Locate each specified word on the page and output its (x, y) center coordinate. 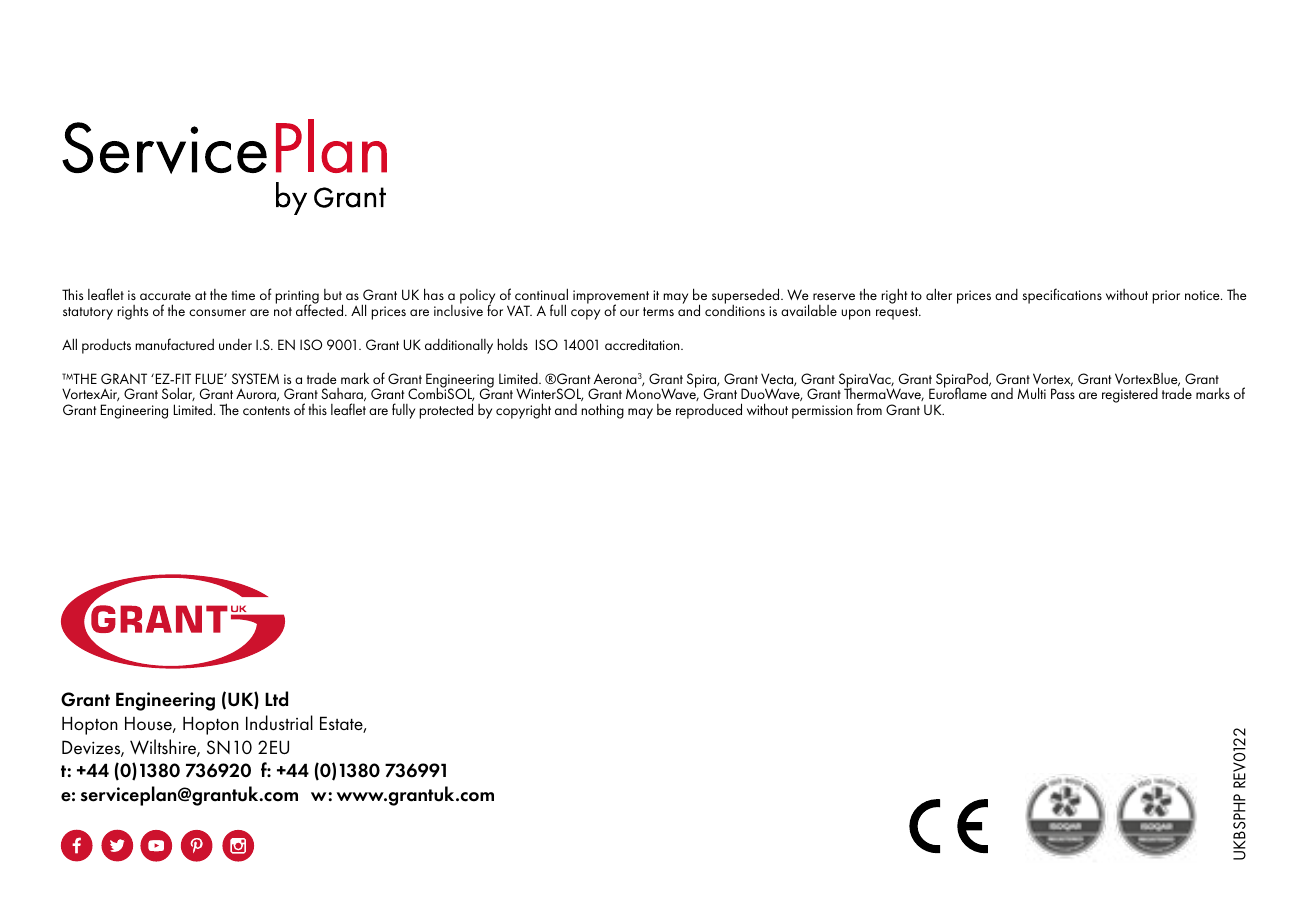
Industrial (279, 723)
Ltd (276, 699)
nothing (602, 411)
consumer (217, 312)
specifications (1062, 296)
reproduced (709, 411)
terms (658, 311)
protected (446, 411)
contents (266, 410)
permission (822, 412)
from (869, 409)
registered (1130, 395)
